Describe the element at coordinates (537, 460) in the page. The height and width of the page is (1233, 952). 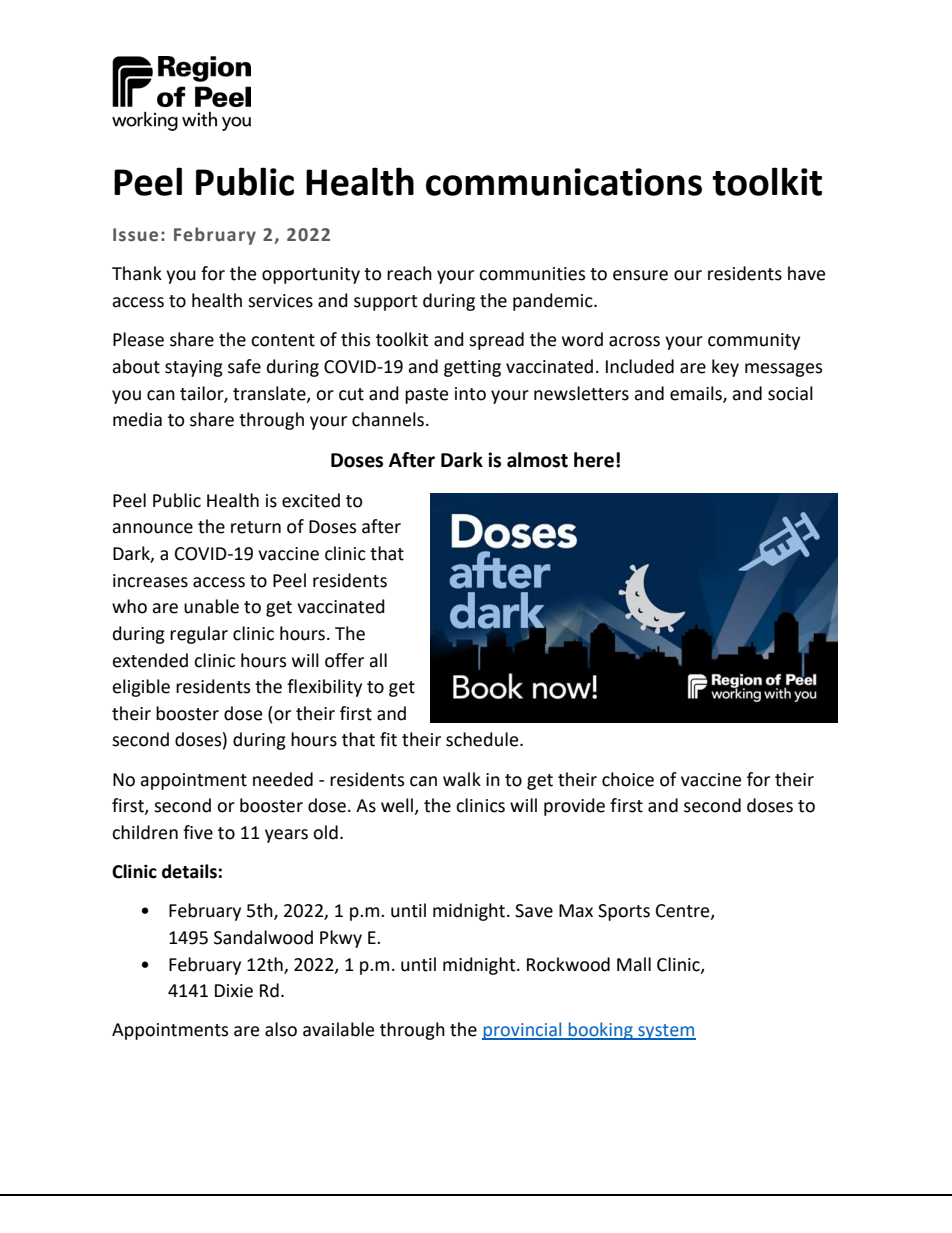
I see `almost` at that location.
